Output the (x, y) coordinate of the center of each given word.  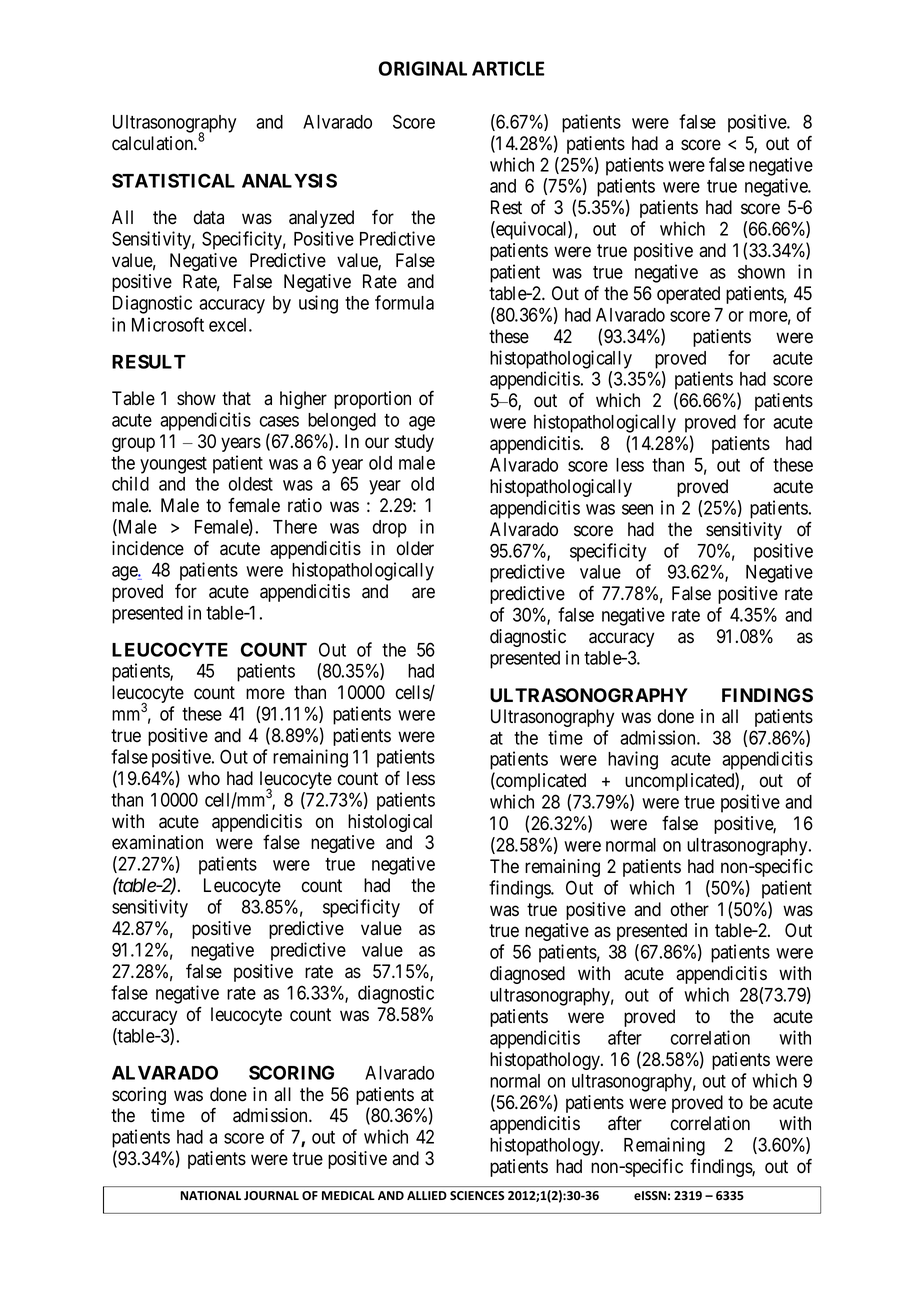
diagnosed (527, 975)
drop (390, 529)
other (690, 909)
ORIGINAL (423, 68)
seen (637, 509)
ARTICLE (508, 68)
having (633, 760)
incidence (148, 548)
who (204, 778)
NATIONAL (210, 1195)
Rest (506, 207)
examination (157, 842)
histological (390, 823)
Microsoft (168, 324)
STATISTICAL (173, 180)
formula (404, 302)
